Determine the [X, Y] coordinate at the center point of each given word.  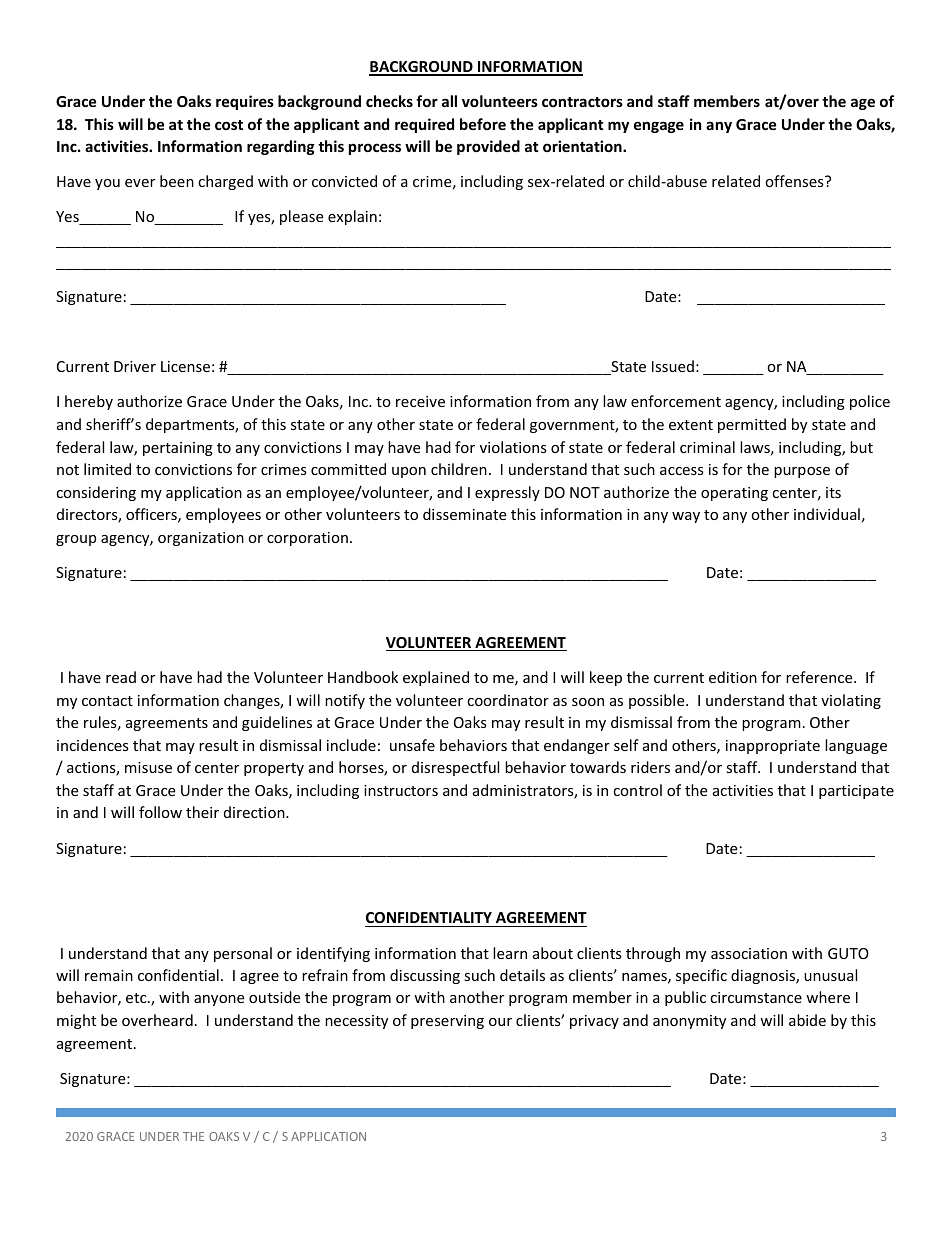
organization [201, 539]
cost [229, 125]
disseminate [464, 514]
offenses [795, 181]
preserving [447, 1022]
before [483, 124]
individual [827, 514]
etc [137, 998]
